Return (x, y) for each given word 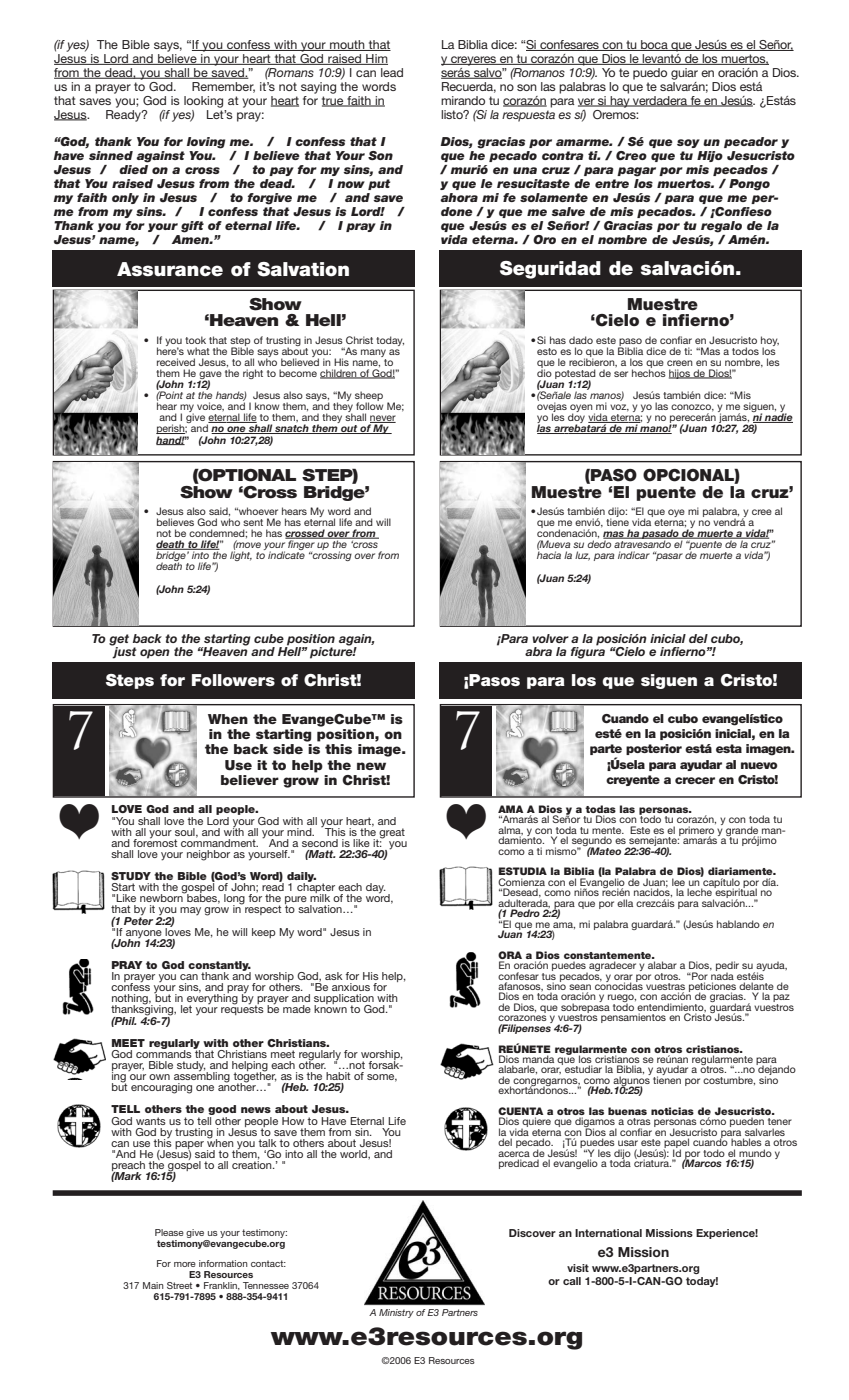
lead (392, 72)
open (155, 654)
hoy (770, 342)
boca (654, 45)
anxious (351, 987)
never (383, 419)
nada (722, 975)
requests (242, 1009)
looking (203, 102)
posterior (654, 749)
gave (210, 376)
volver (550, 638)
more (185, 1264)
